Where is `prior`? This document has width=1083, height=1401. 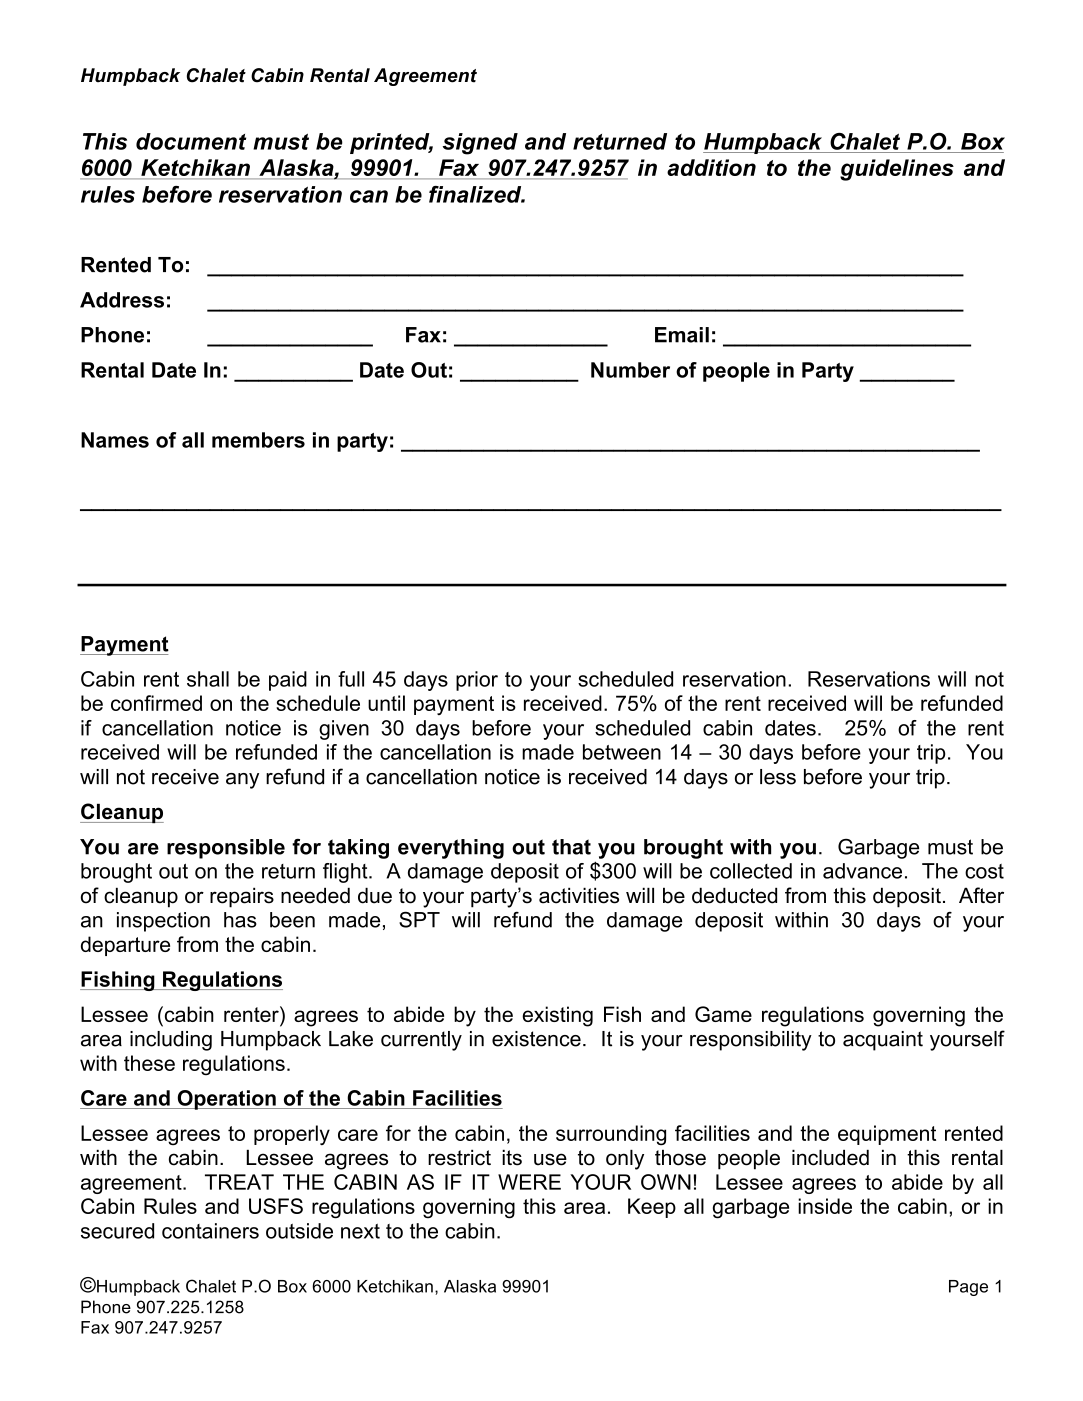
prior is located at coordinates (477, 681).
